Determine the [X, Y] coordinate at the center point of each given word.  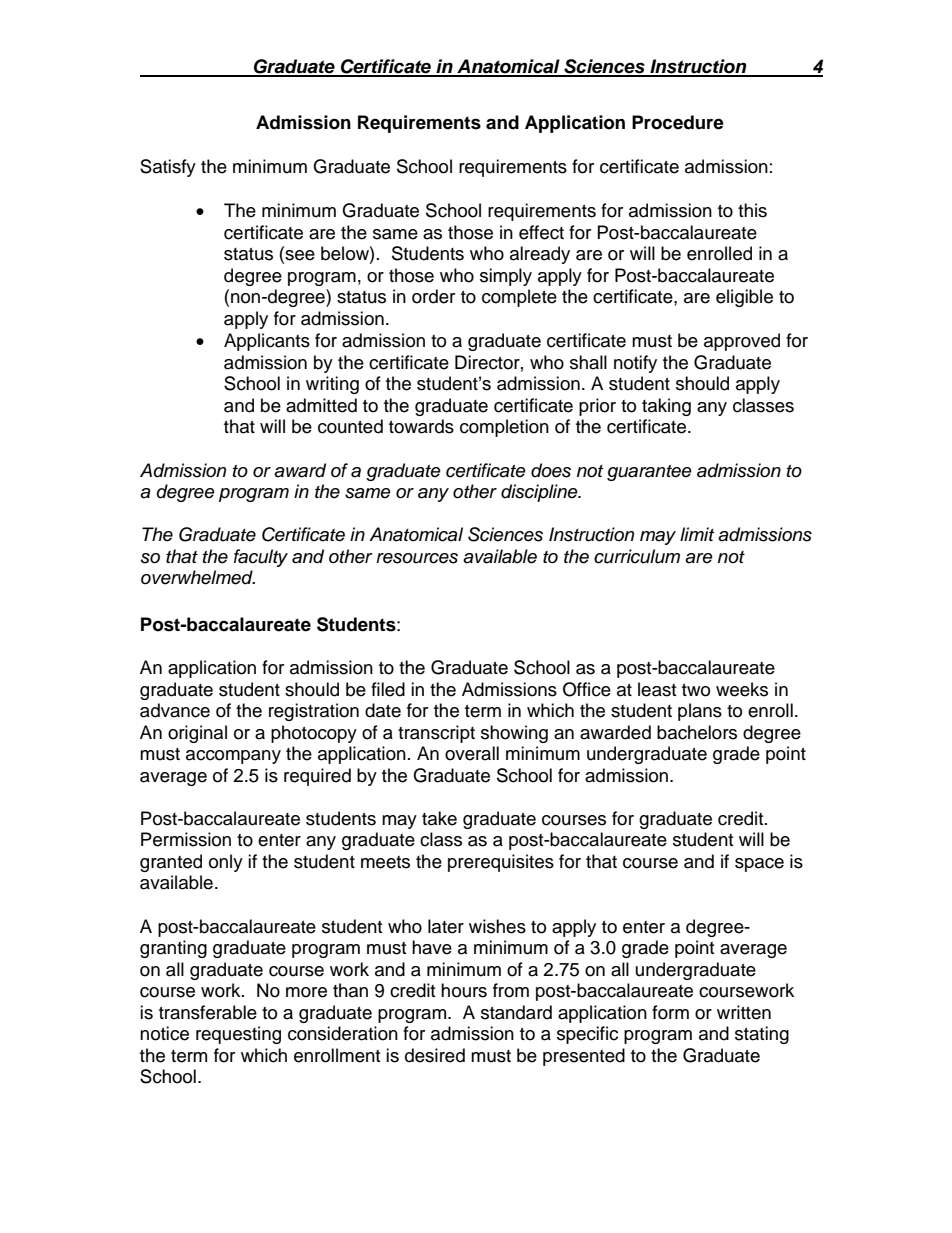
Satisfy [168, 168]
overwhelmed [198, 577]
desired [435, 1055]
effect [541, 232]
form [670, 1012]
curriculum [637, 556]
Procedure [678, 122]
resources [417, 558]
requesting [238, 1035]
